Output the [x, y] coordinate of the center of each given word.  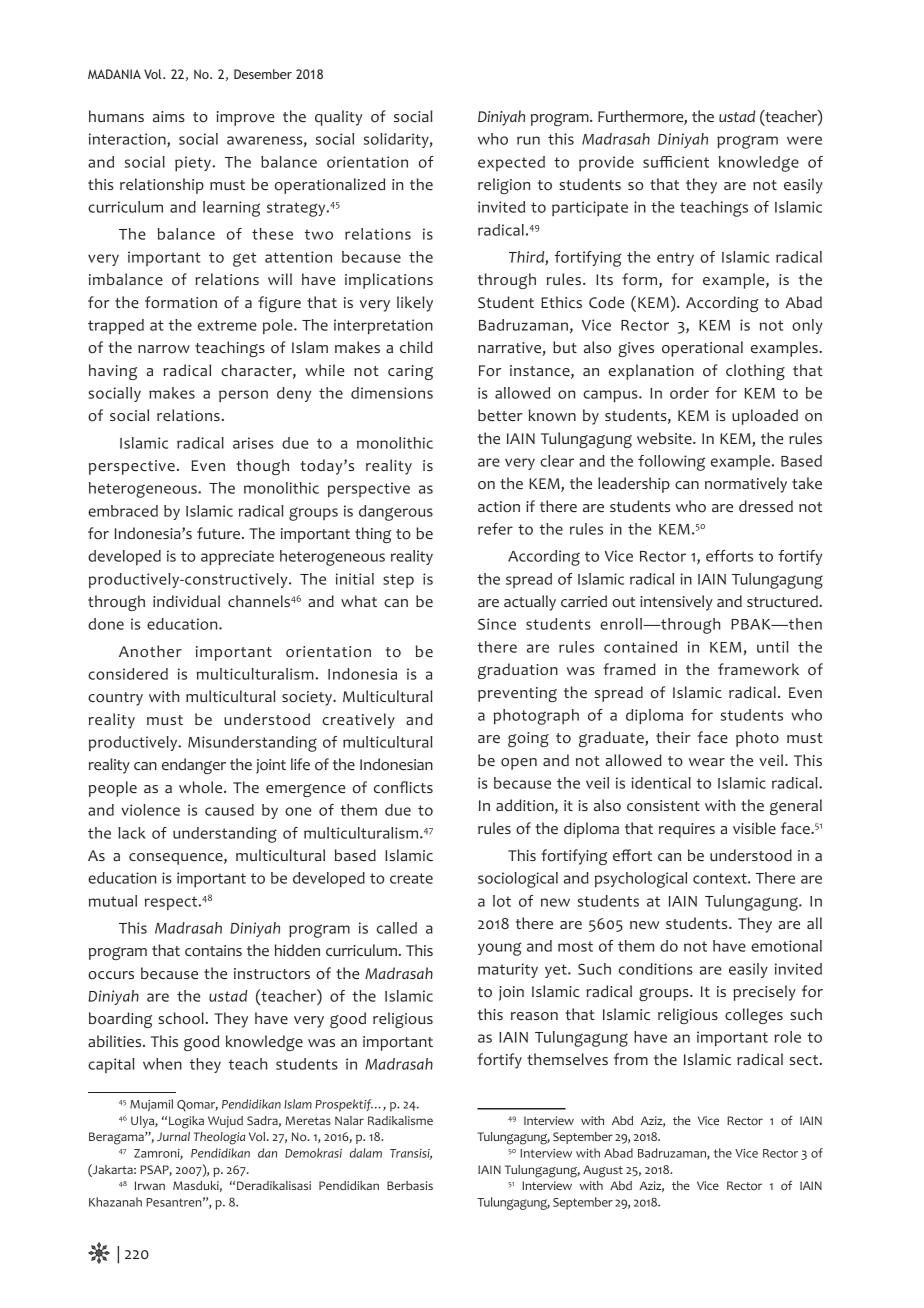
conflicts [403, 787]
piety [194, 163]
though [262, 467]
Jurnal [173, 1136]
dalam [366, 1153]
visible [754, 828]
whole [202, 787]
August [603, 1171]
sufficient [676, 162]
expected [511, 163]
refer [495, 529]
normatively [746, 485]
